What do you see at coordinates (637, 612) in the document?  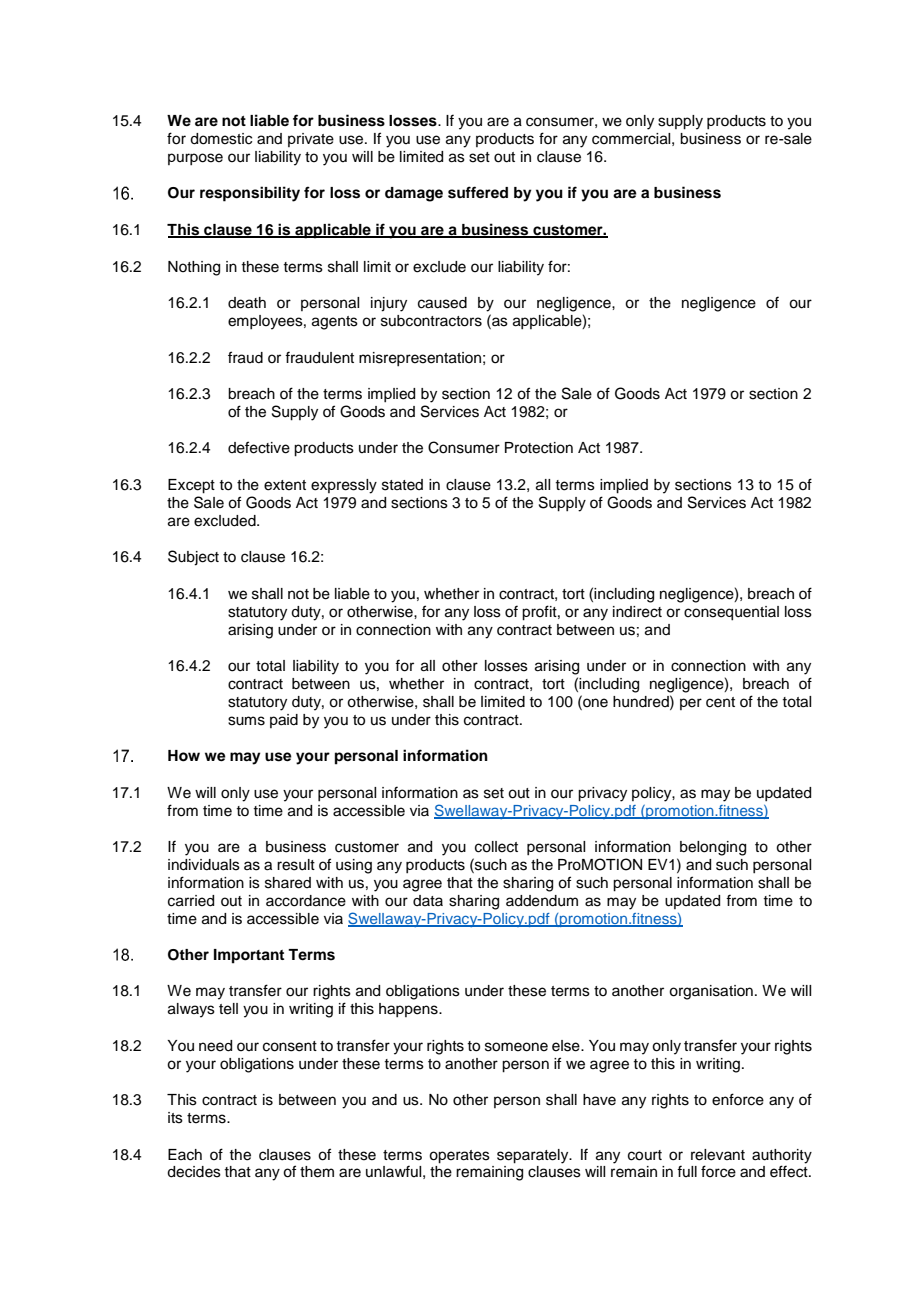 I see `indirect` at bounding box center [637, 612].
